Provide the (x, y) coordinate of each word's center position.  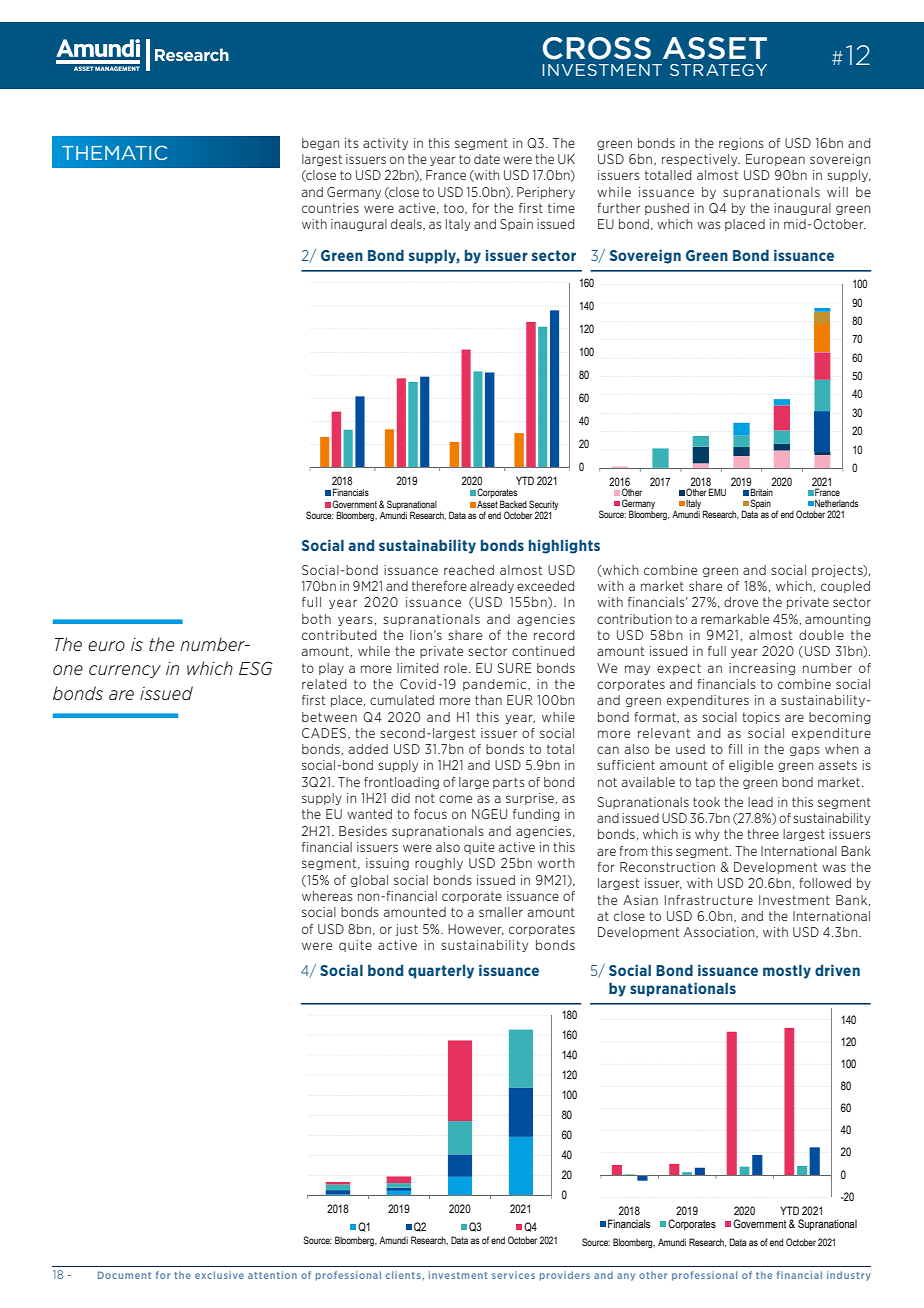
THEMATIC (114, 153)
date (487, 159)
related (324, 684)
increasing (762, 669)
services (513, 1275)
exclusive (219, 1275)
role (455, 668)
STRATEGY (718, 70)
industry (849, 1276)
